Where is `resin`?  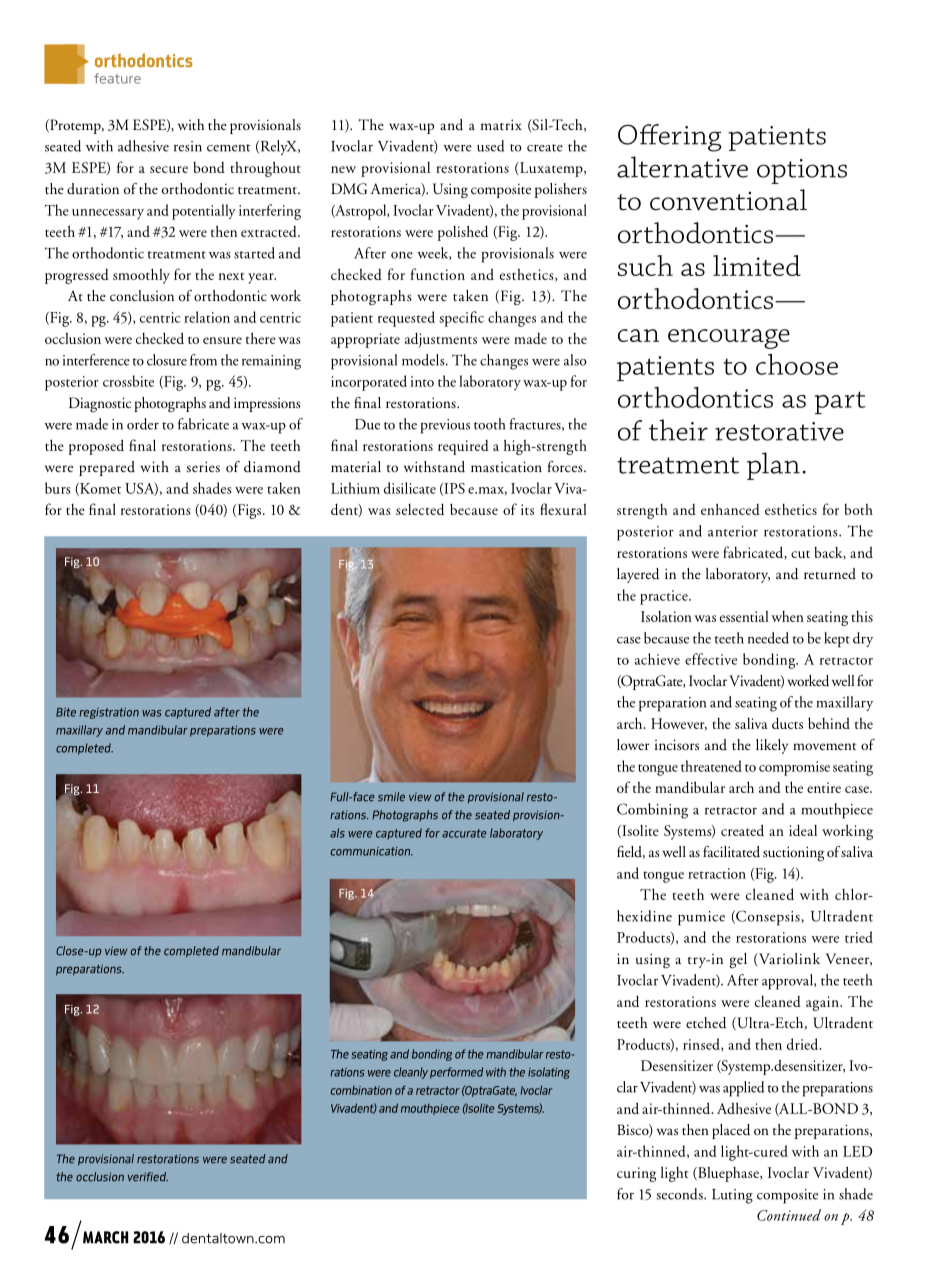 resin is located at coordinates (188, 146).
